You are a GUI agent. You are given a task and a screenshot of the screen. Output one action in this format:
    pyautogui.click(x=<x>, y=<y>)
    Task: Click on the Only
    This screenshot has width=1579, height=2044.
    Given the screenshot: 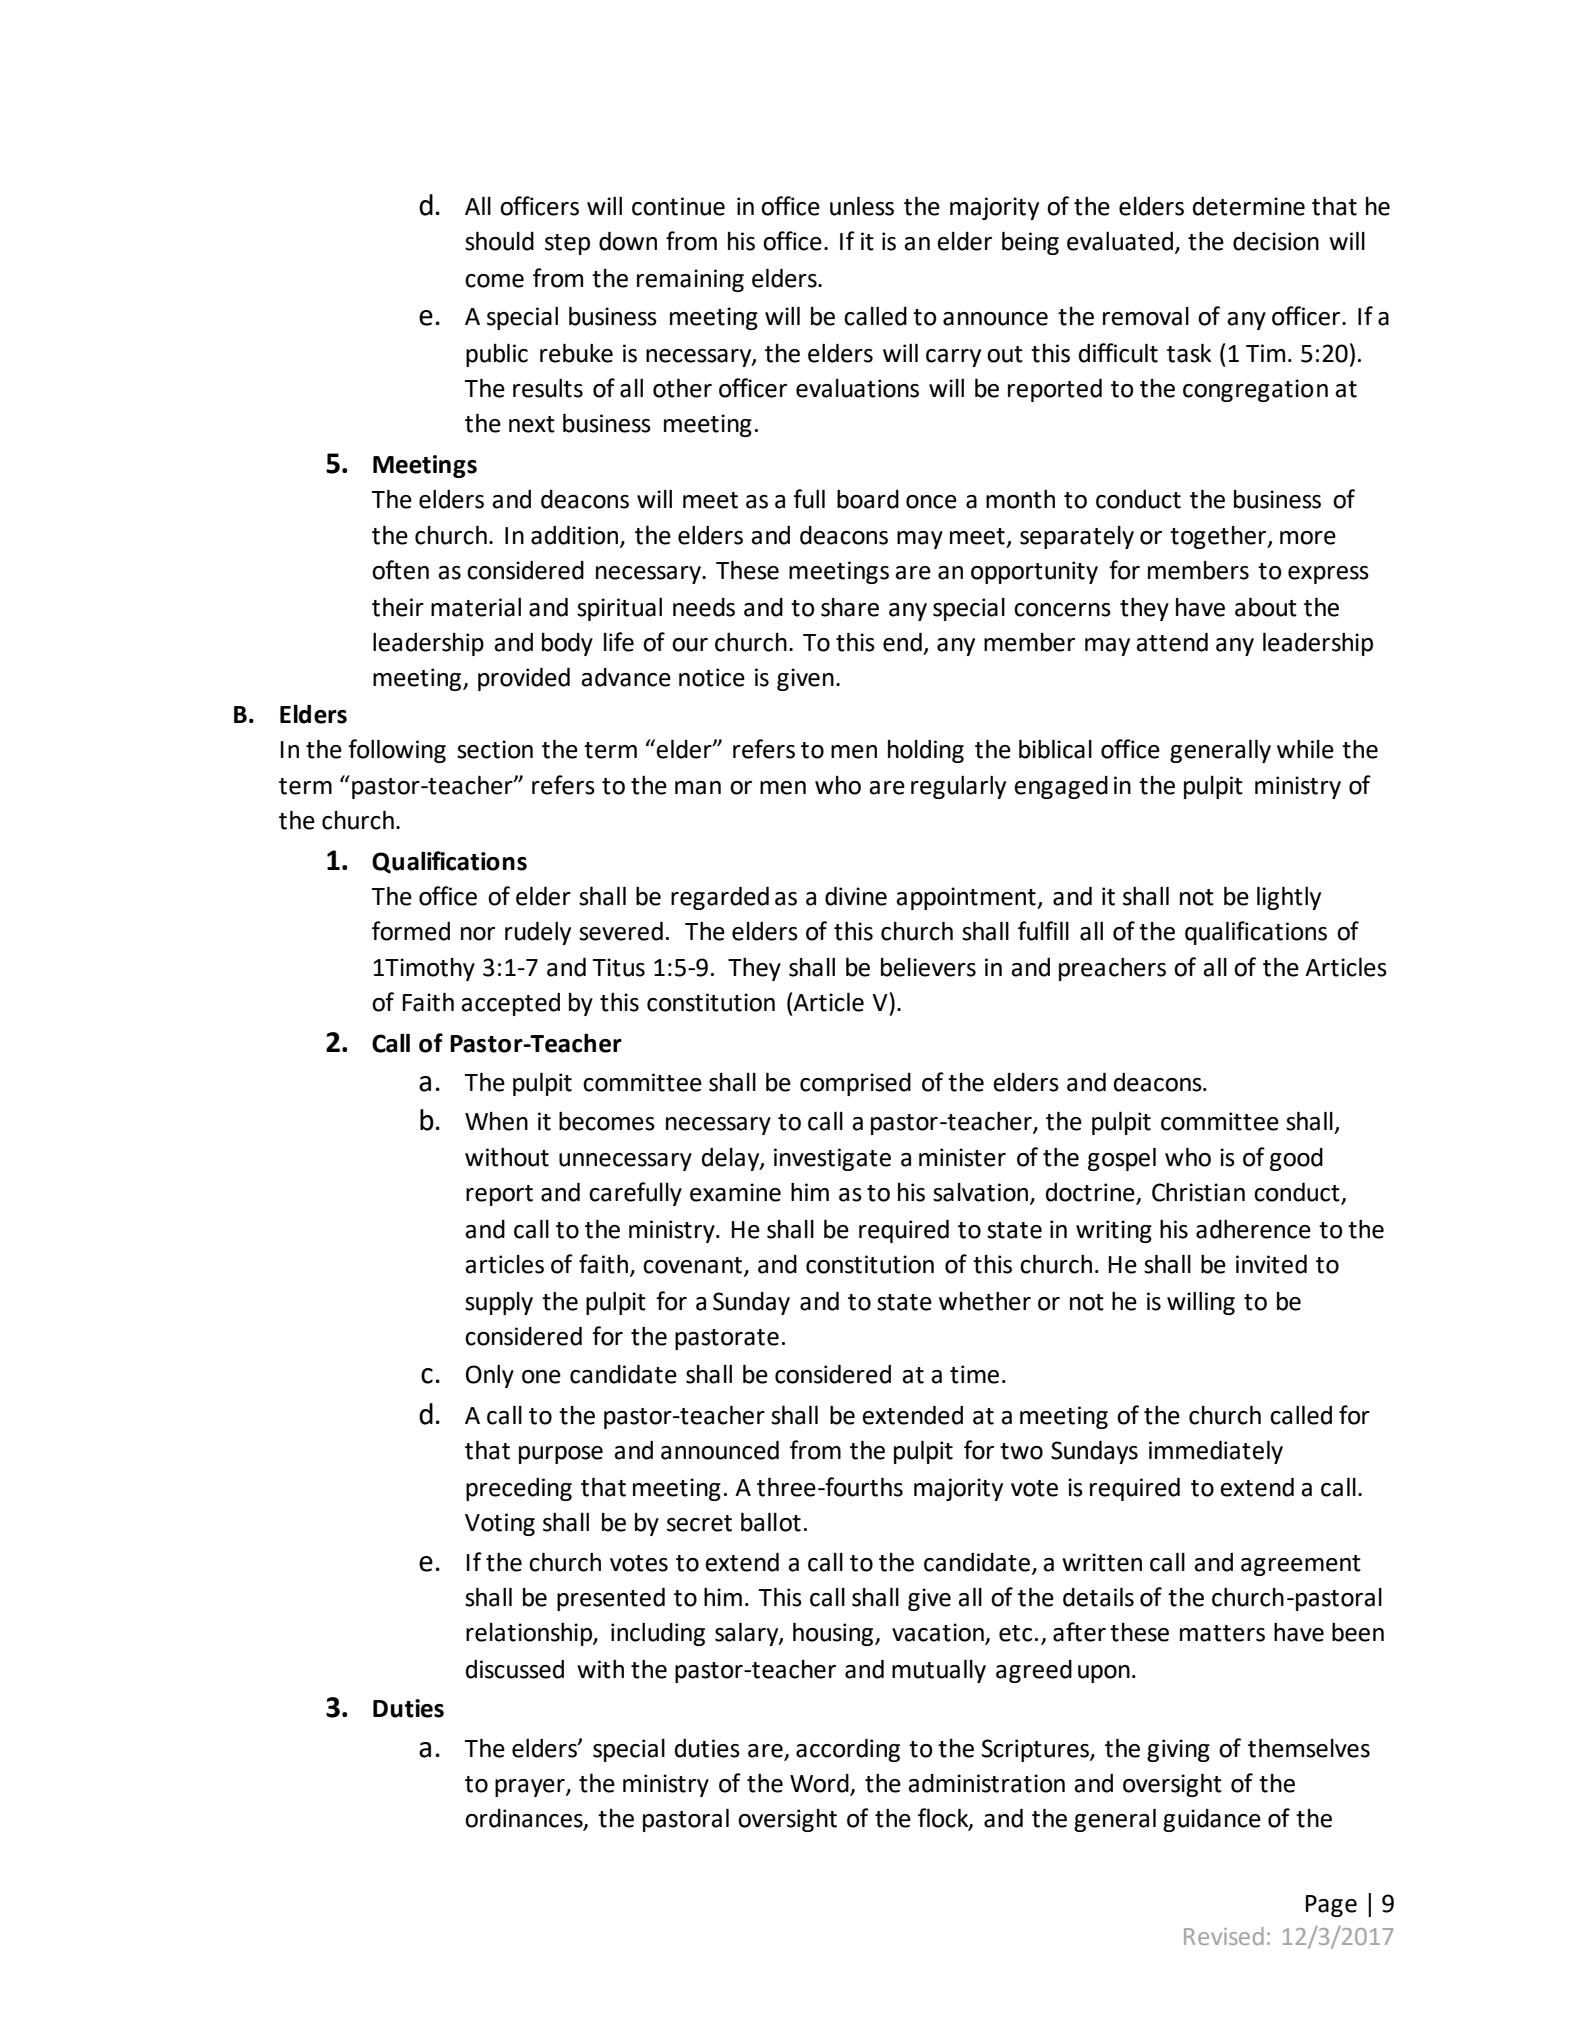 What is the action you would take?
    pyautogui.click(x=490, y=1376)
